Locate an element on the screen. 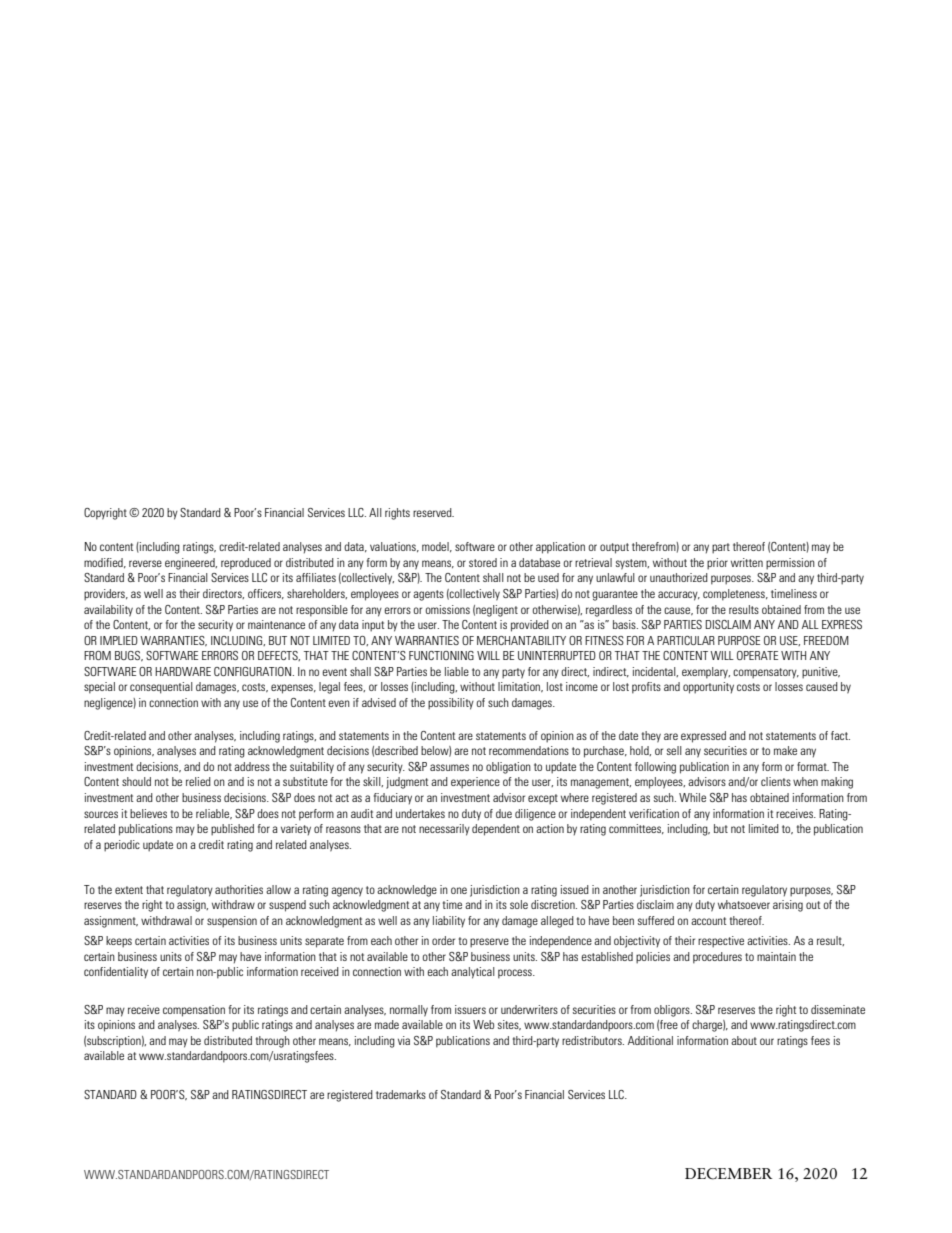 The height and width of the screenshot is (1233, 952). preserve is located at coordinates (489, 943).
